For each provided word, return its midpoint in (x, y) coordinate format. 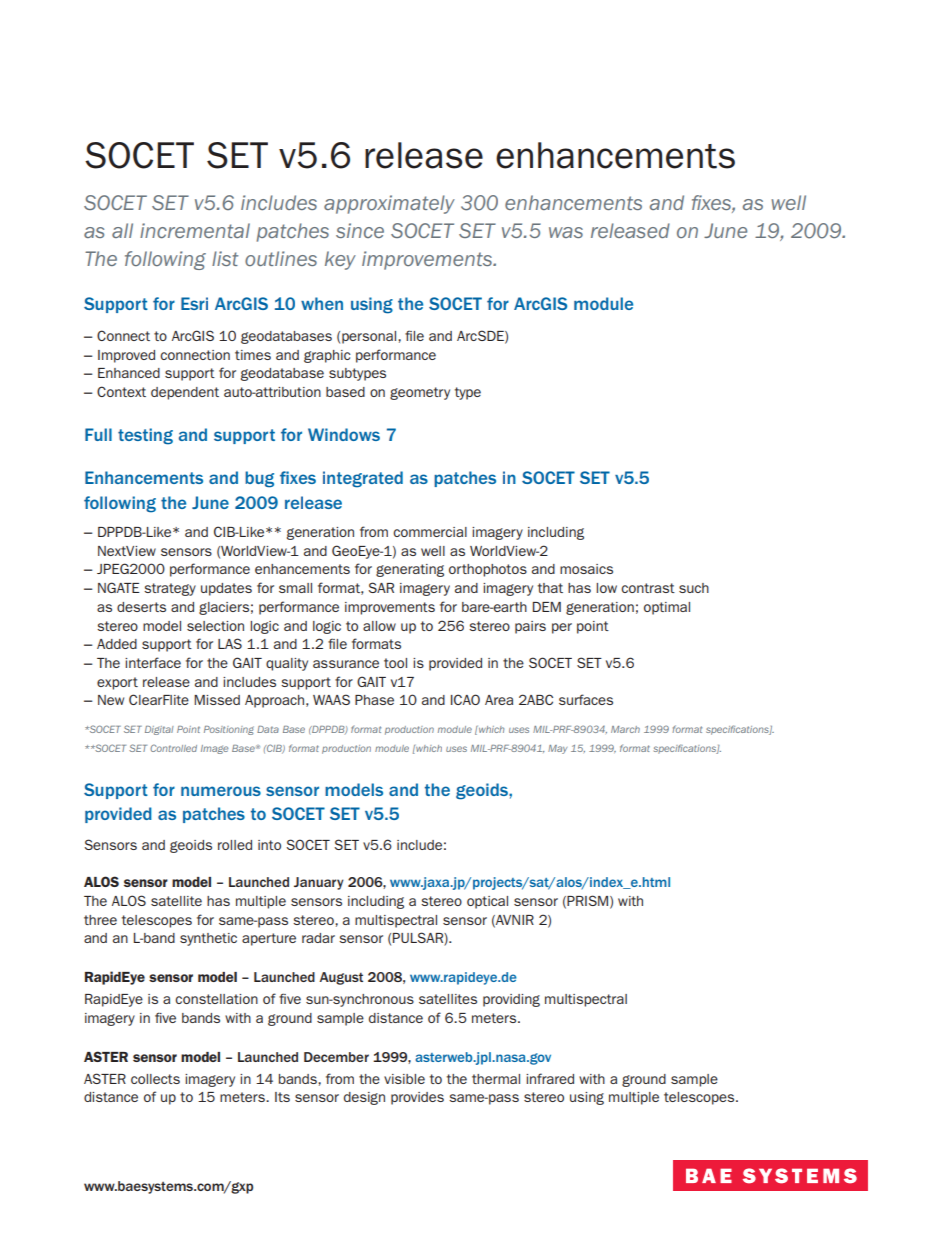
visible (404, 1079)
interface (153, 662)
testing (145, 436)
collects (155, 1079)
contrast (648, 588)
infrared (550, 1078)
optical (487, 902)
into (269, 845)
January (319, 883)
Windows (344, 434)
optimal (667, 608)
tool (395, 663)
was (566, 232)
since (360, 230)
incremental (195, 230)
